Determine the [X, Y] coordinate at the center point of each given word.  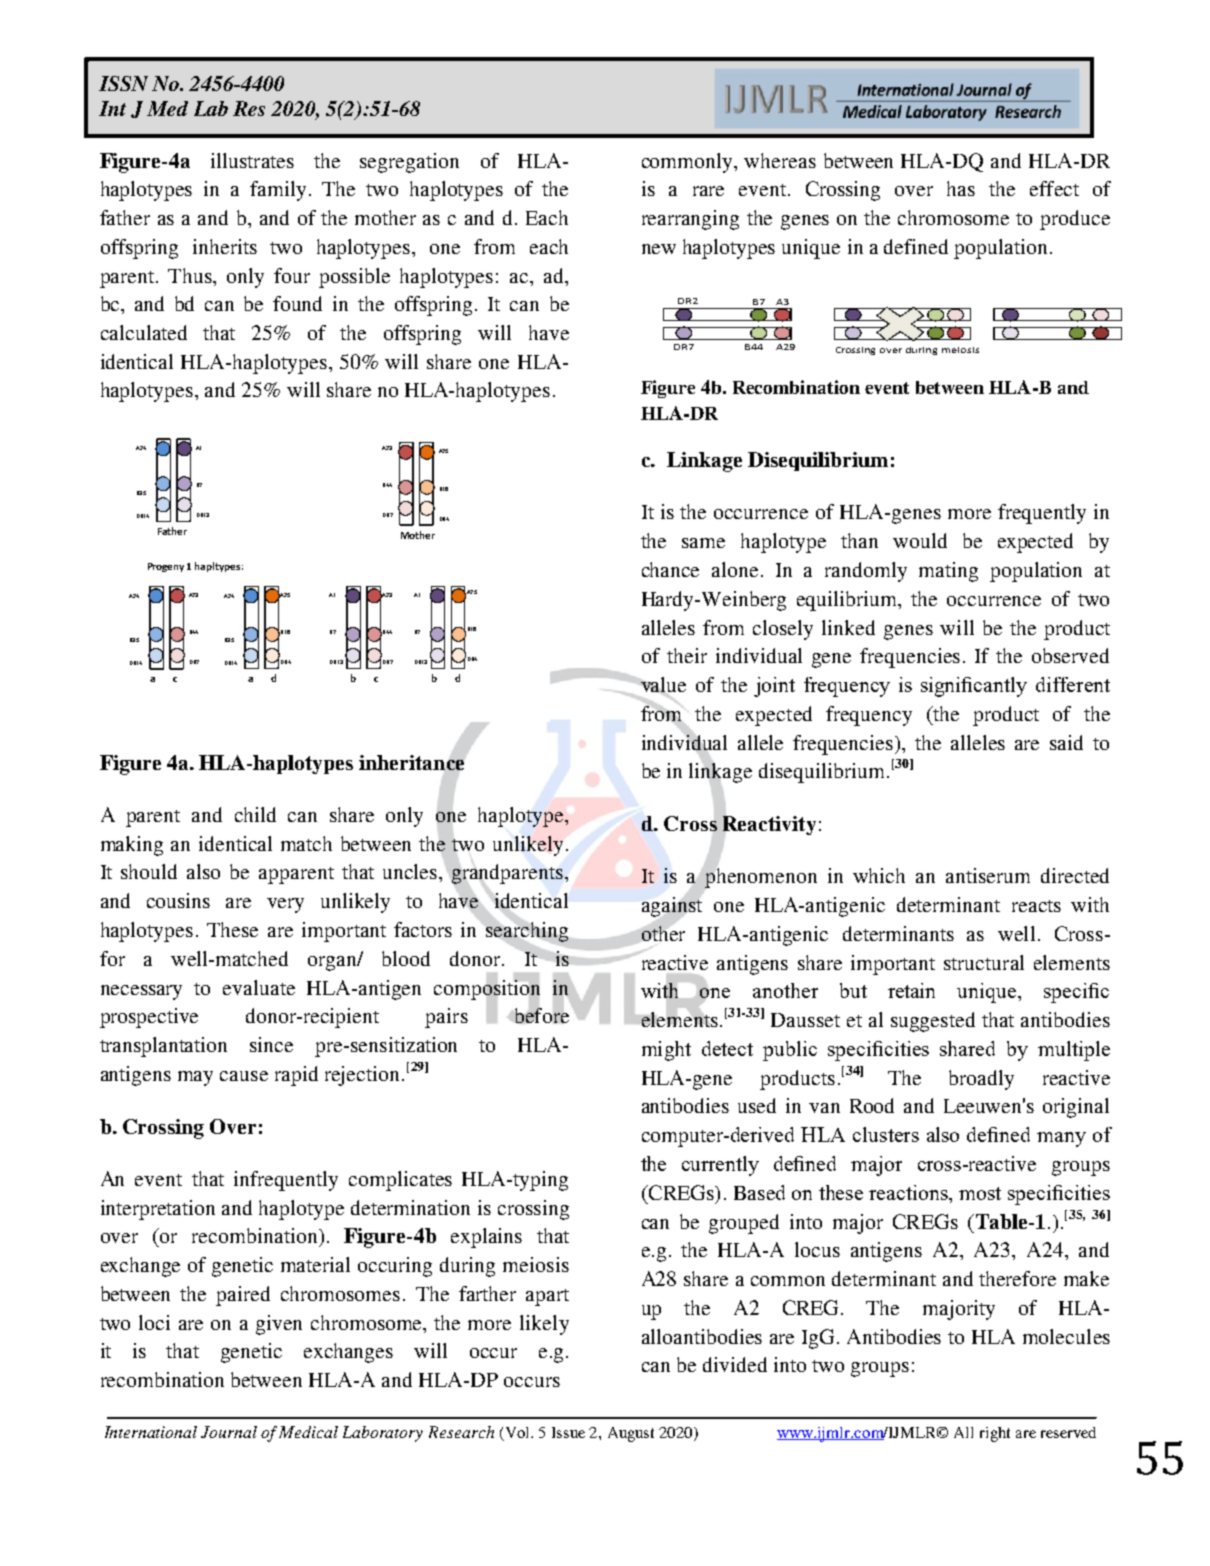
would [920, 540]
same [703, 543]
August [631, 1434]
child [255, 814]
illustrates [252, 160]
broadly [981, 1080]
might [666, 1051]
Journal [229, 1432]
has [961, 188]
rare [708, 191]
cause [244, 1076]
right [995, 1434]
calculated [144, 332]
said [1066, 742]
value [663, 686]
